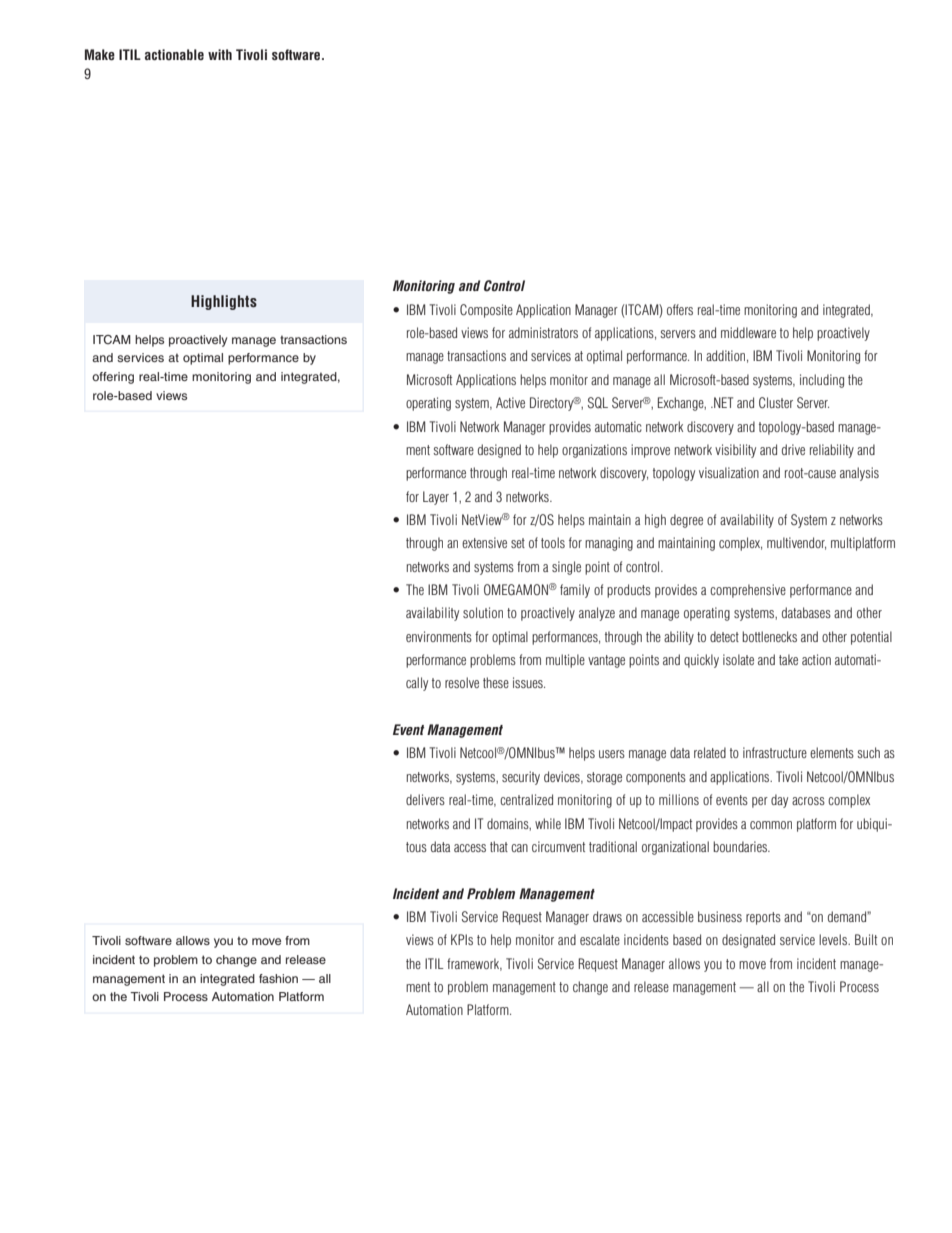 This screenshot has height=1233, width=952. I want to click on Composite, so click(486, 311).
